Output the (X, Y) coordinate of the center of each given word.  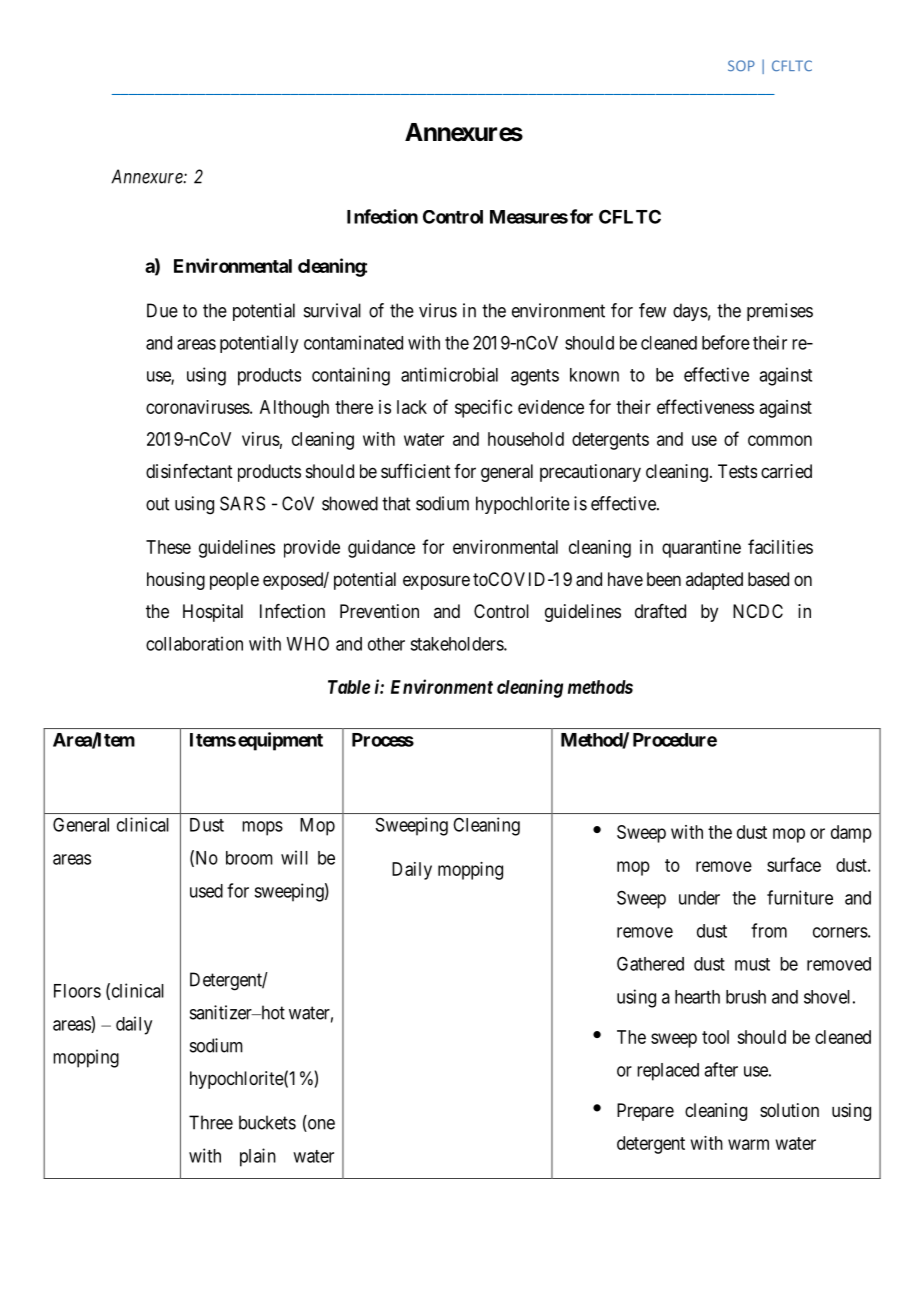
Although (294, 409)
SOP (741, 65)
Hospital (213, 613)
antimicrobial (449, 374)
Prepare (645, 1112)
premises (780, 312)
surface (794, 864)
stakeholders (457, 644)
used (206, 891)
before (726, 342)
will (294, 857)
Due (162, 310)
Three (211, 1122)
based (768, 579)
